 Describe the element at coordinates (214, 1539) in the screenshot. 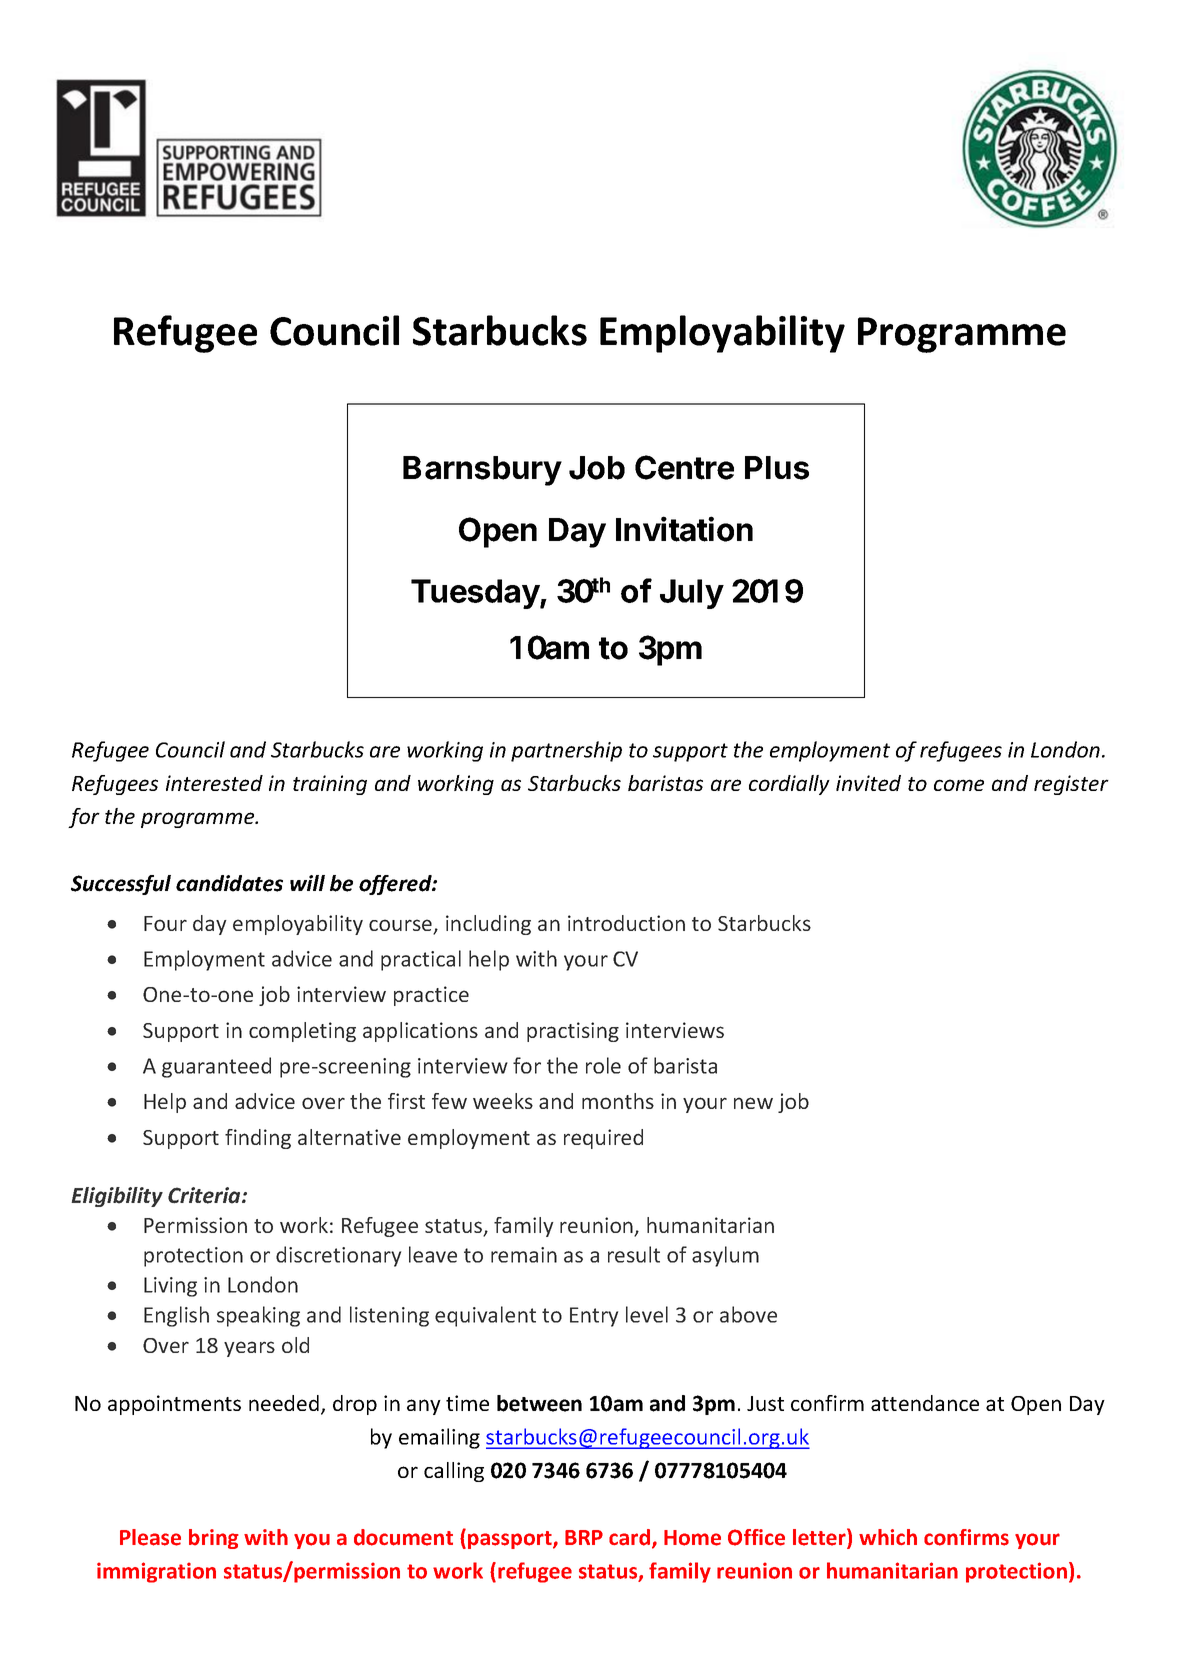

I see `bring` at that location.
